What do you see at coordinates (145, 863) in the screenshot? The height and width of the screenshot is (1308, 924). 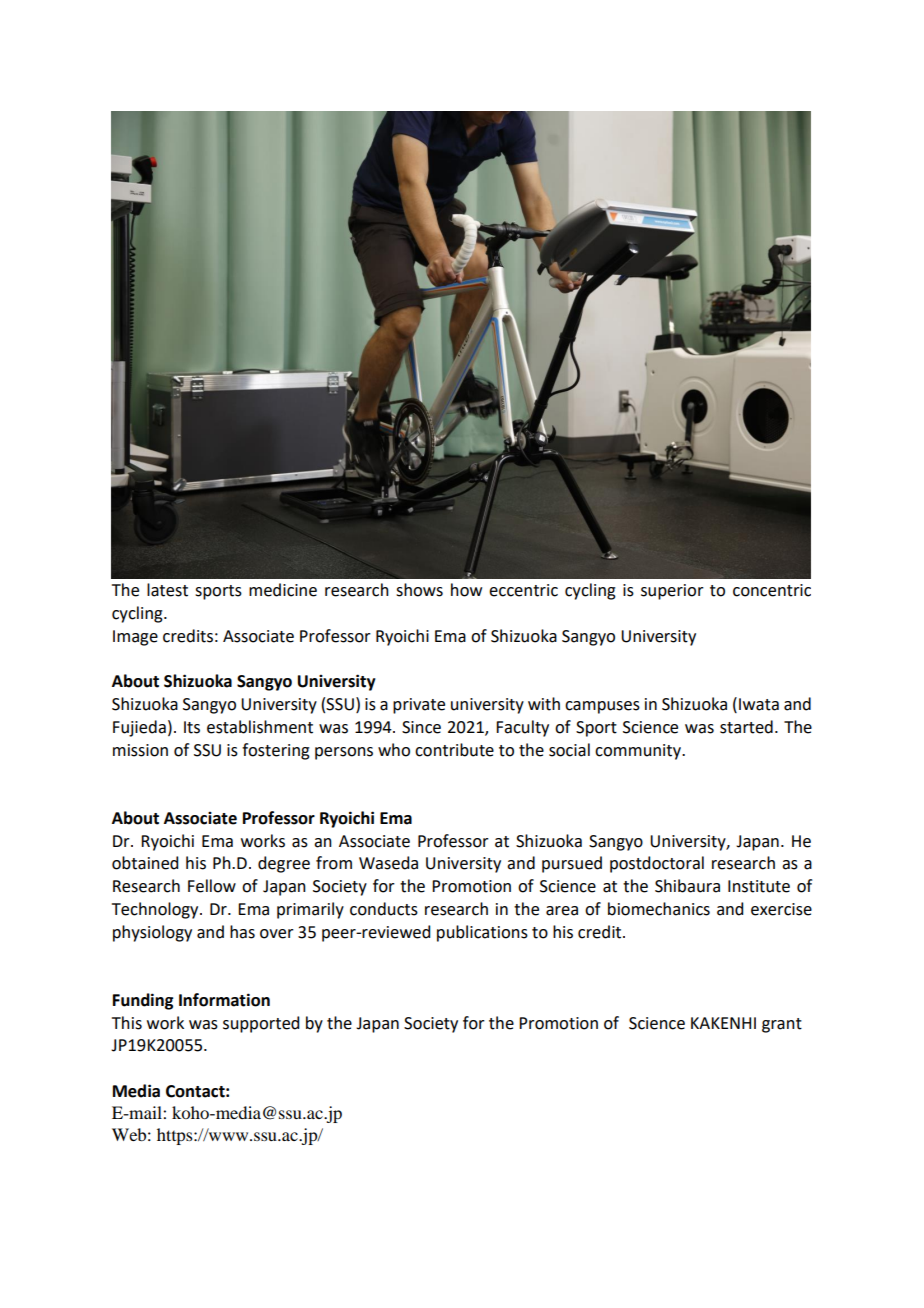 I see `obtained` at bounding box center [145, 863].
